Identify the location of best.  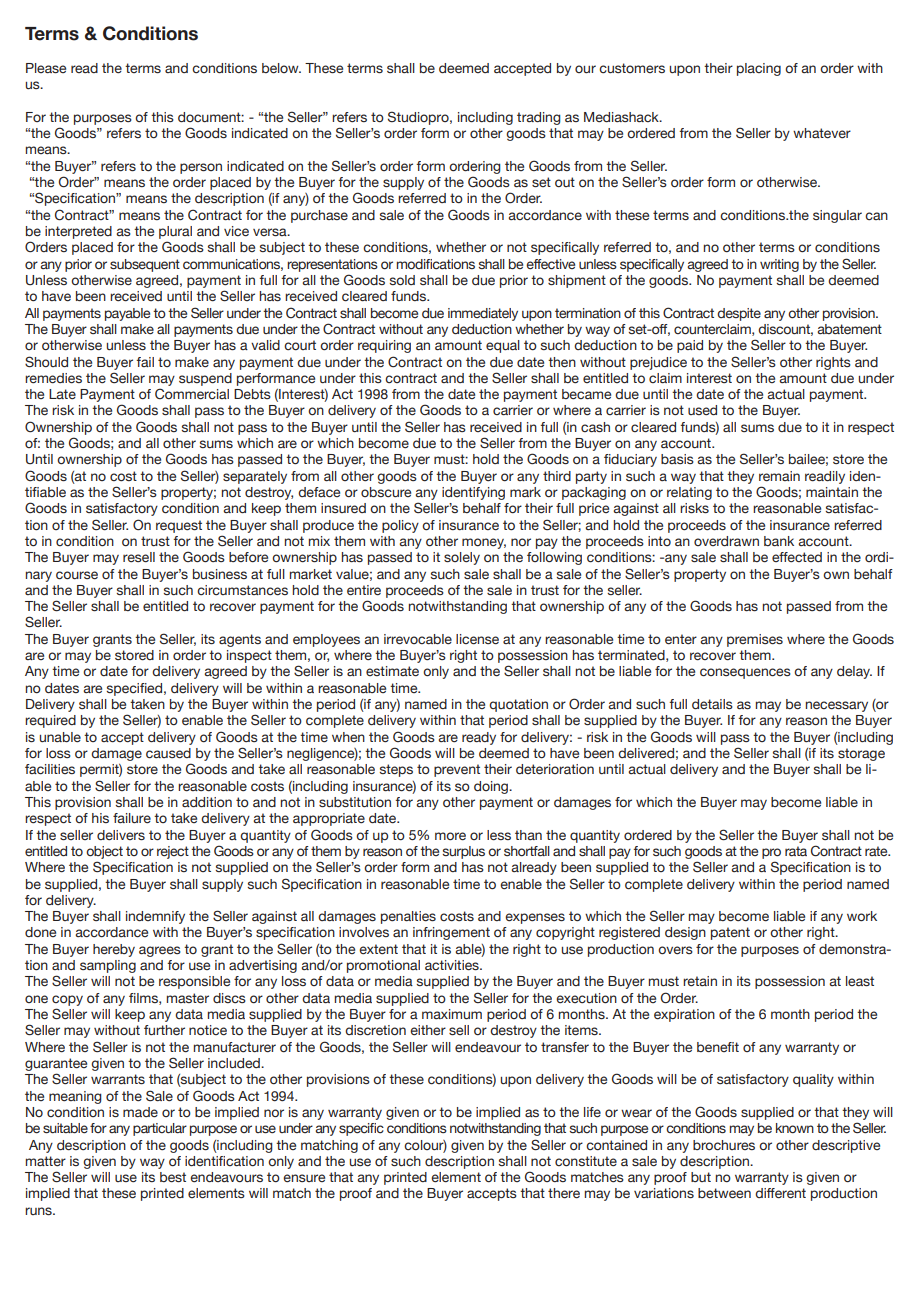
(173, 1177).
